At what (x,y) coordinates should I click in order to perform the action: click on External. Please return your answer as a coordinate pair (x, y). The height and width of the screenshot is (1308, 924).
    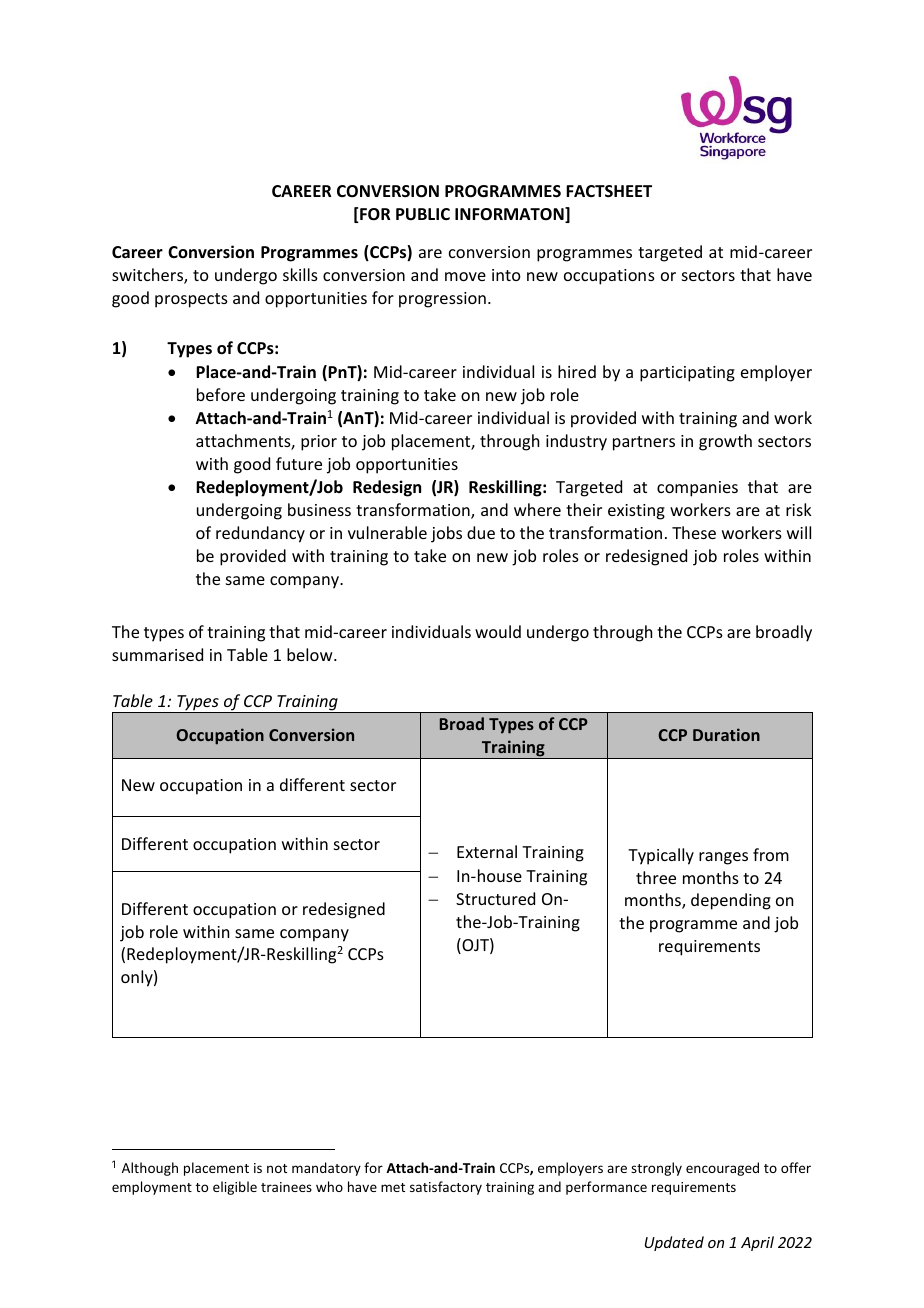
    Looking at the image, I should click on (487, 851).
